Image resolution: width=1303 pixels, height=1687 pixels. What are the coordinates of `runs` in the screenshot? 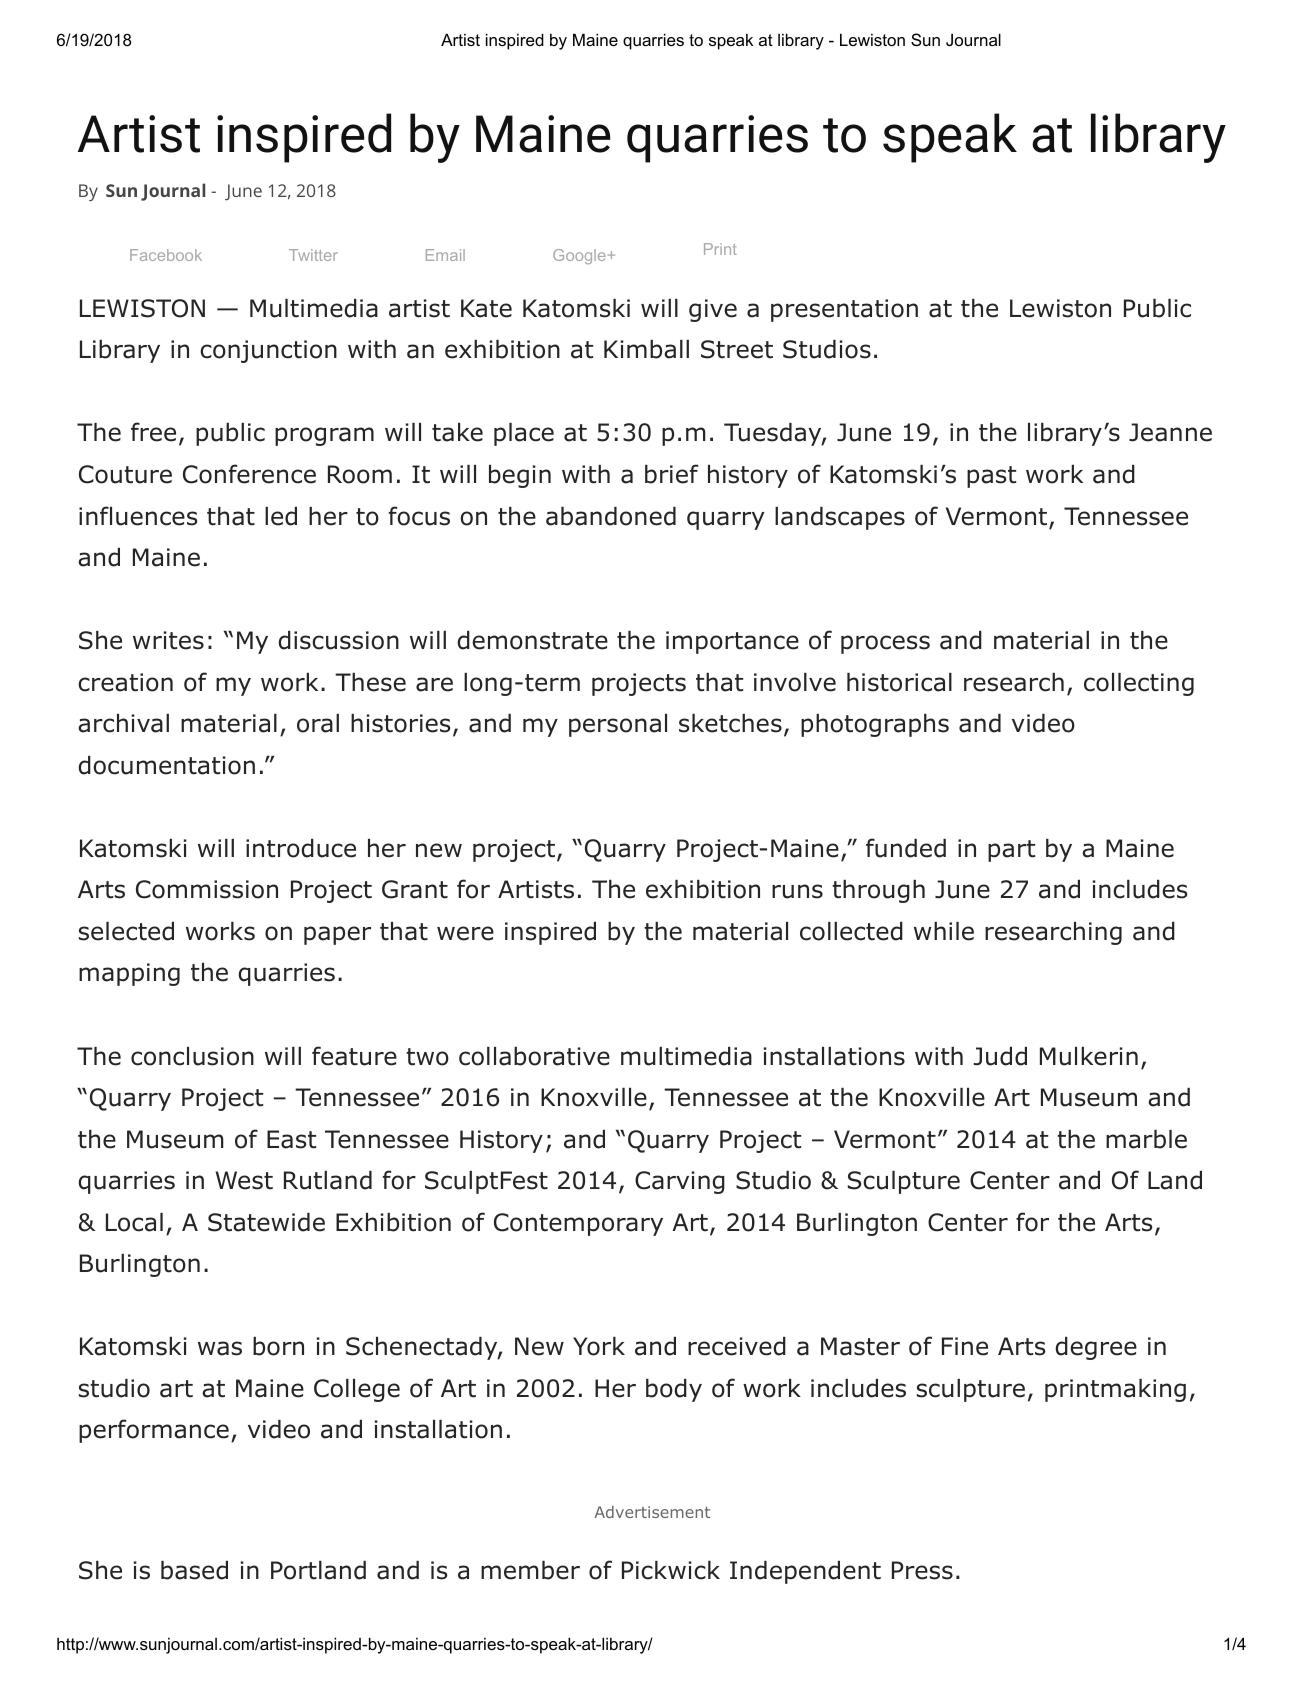 It's located at (797, 891).
